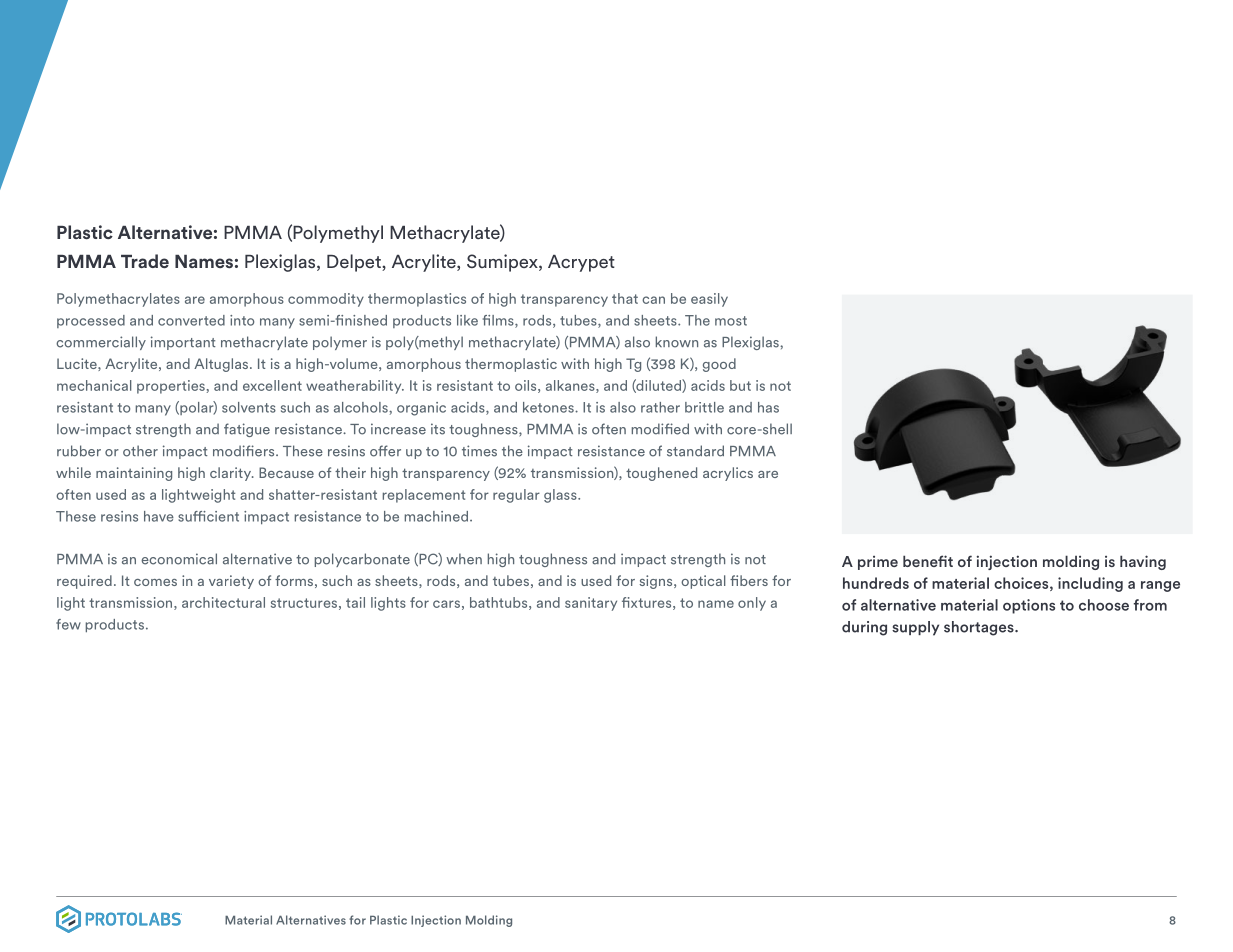  I want to click on rather, so click(660, 407).
